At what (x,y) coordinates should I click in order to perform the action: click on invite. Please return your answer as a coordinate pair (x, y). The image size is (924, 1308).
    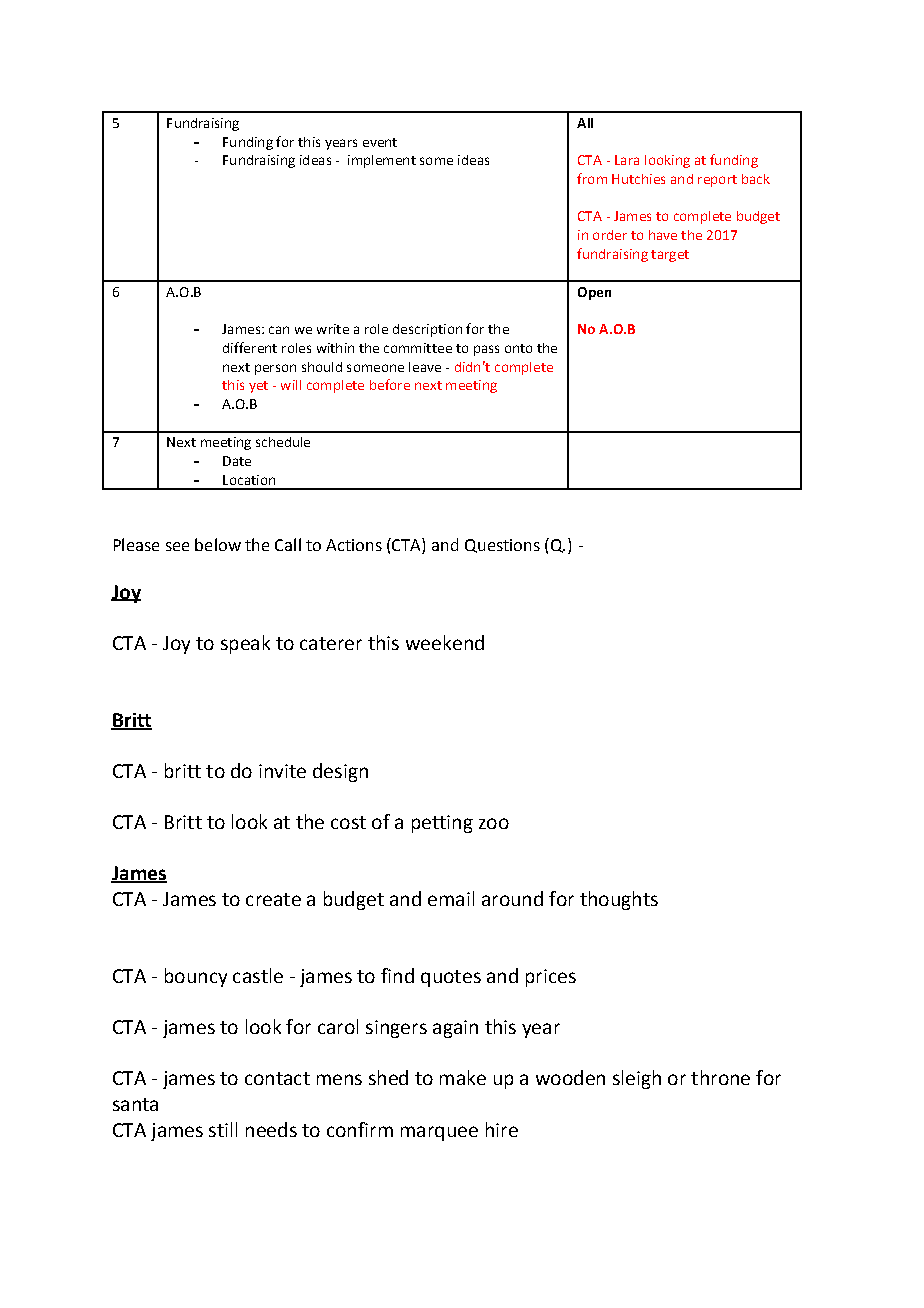
    Looking at the image, I should click on (282, 771).
